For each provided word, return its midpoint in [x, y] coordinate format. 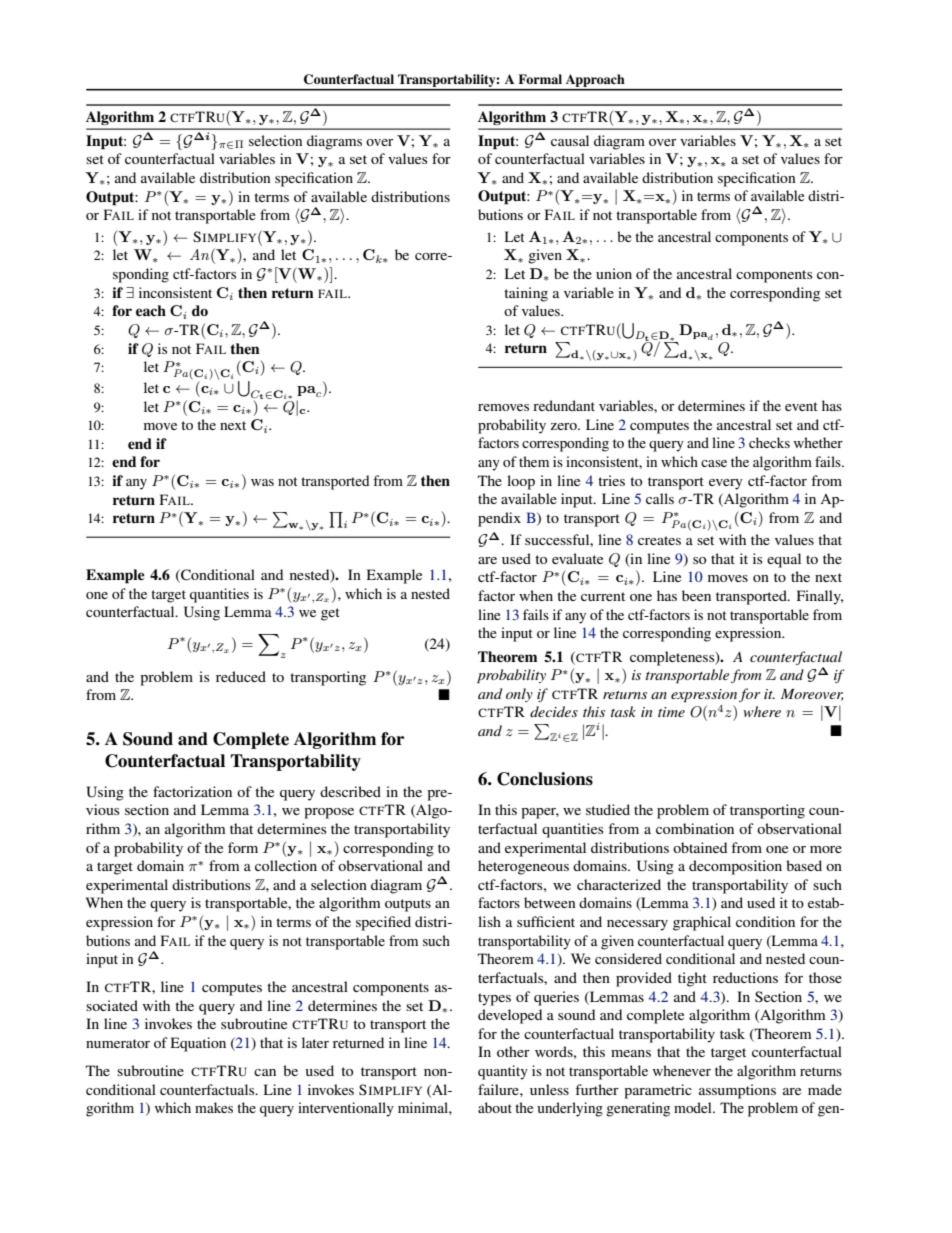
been [696, 595]
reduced [241, 676]
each [151, 310]
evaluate [577, 558]
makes [214, 1107]
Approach [595, 82]
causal [570, 140]
